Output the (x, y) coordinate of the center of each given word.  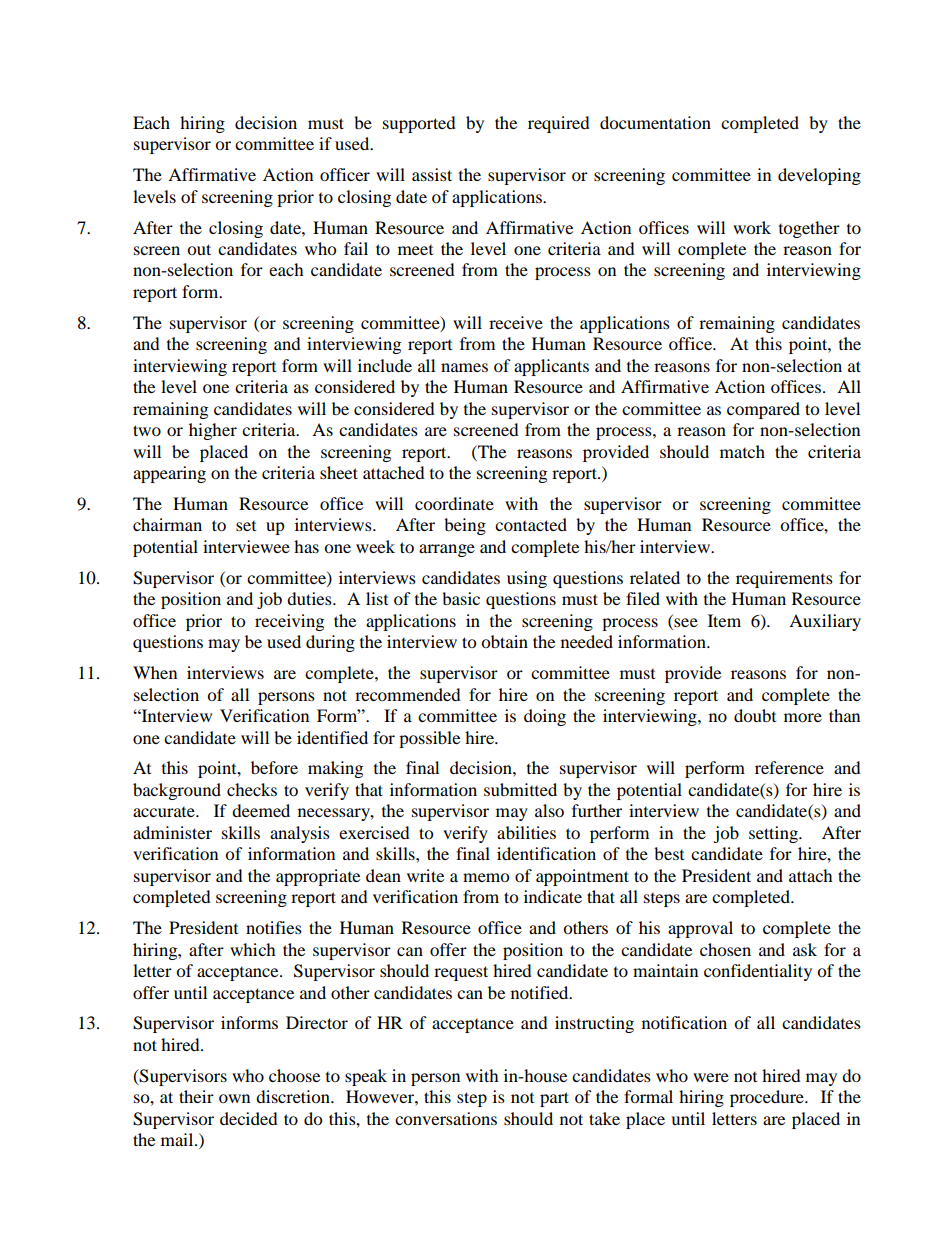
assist (432, 174)
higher (213, 431)
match (742, 451)
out (199, 249)
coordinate (454, 503)
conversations (446, 1118)
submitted (520, 789)
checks (252, 789)
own (234, 1098)
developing (819, 176)
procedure (768, 1098)
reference (789, 767)
